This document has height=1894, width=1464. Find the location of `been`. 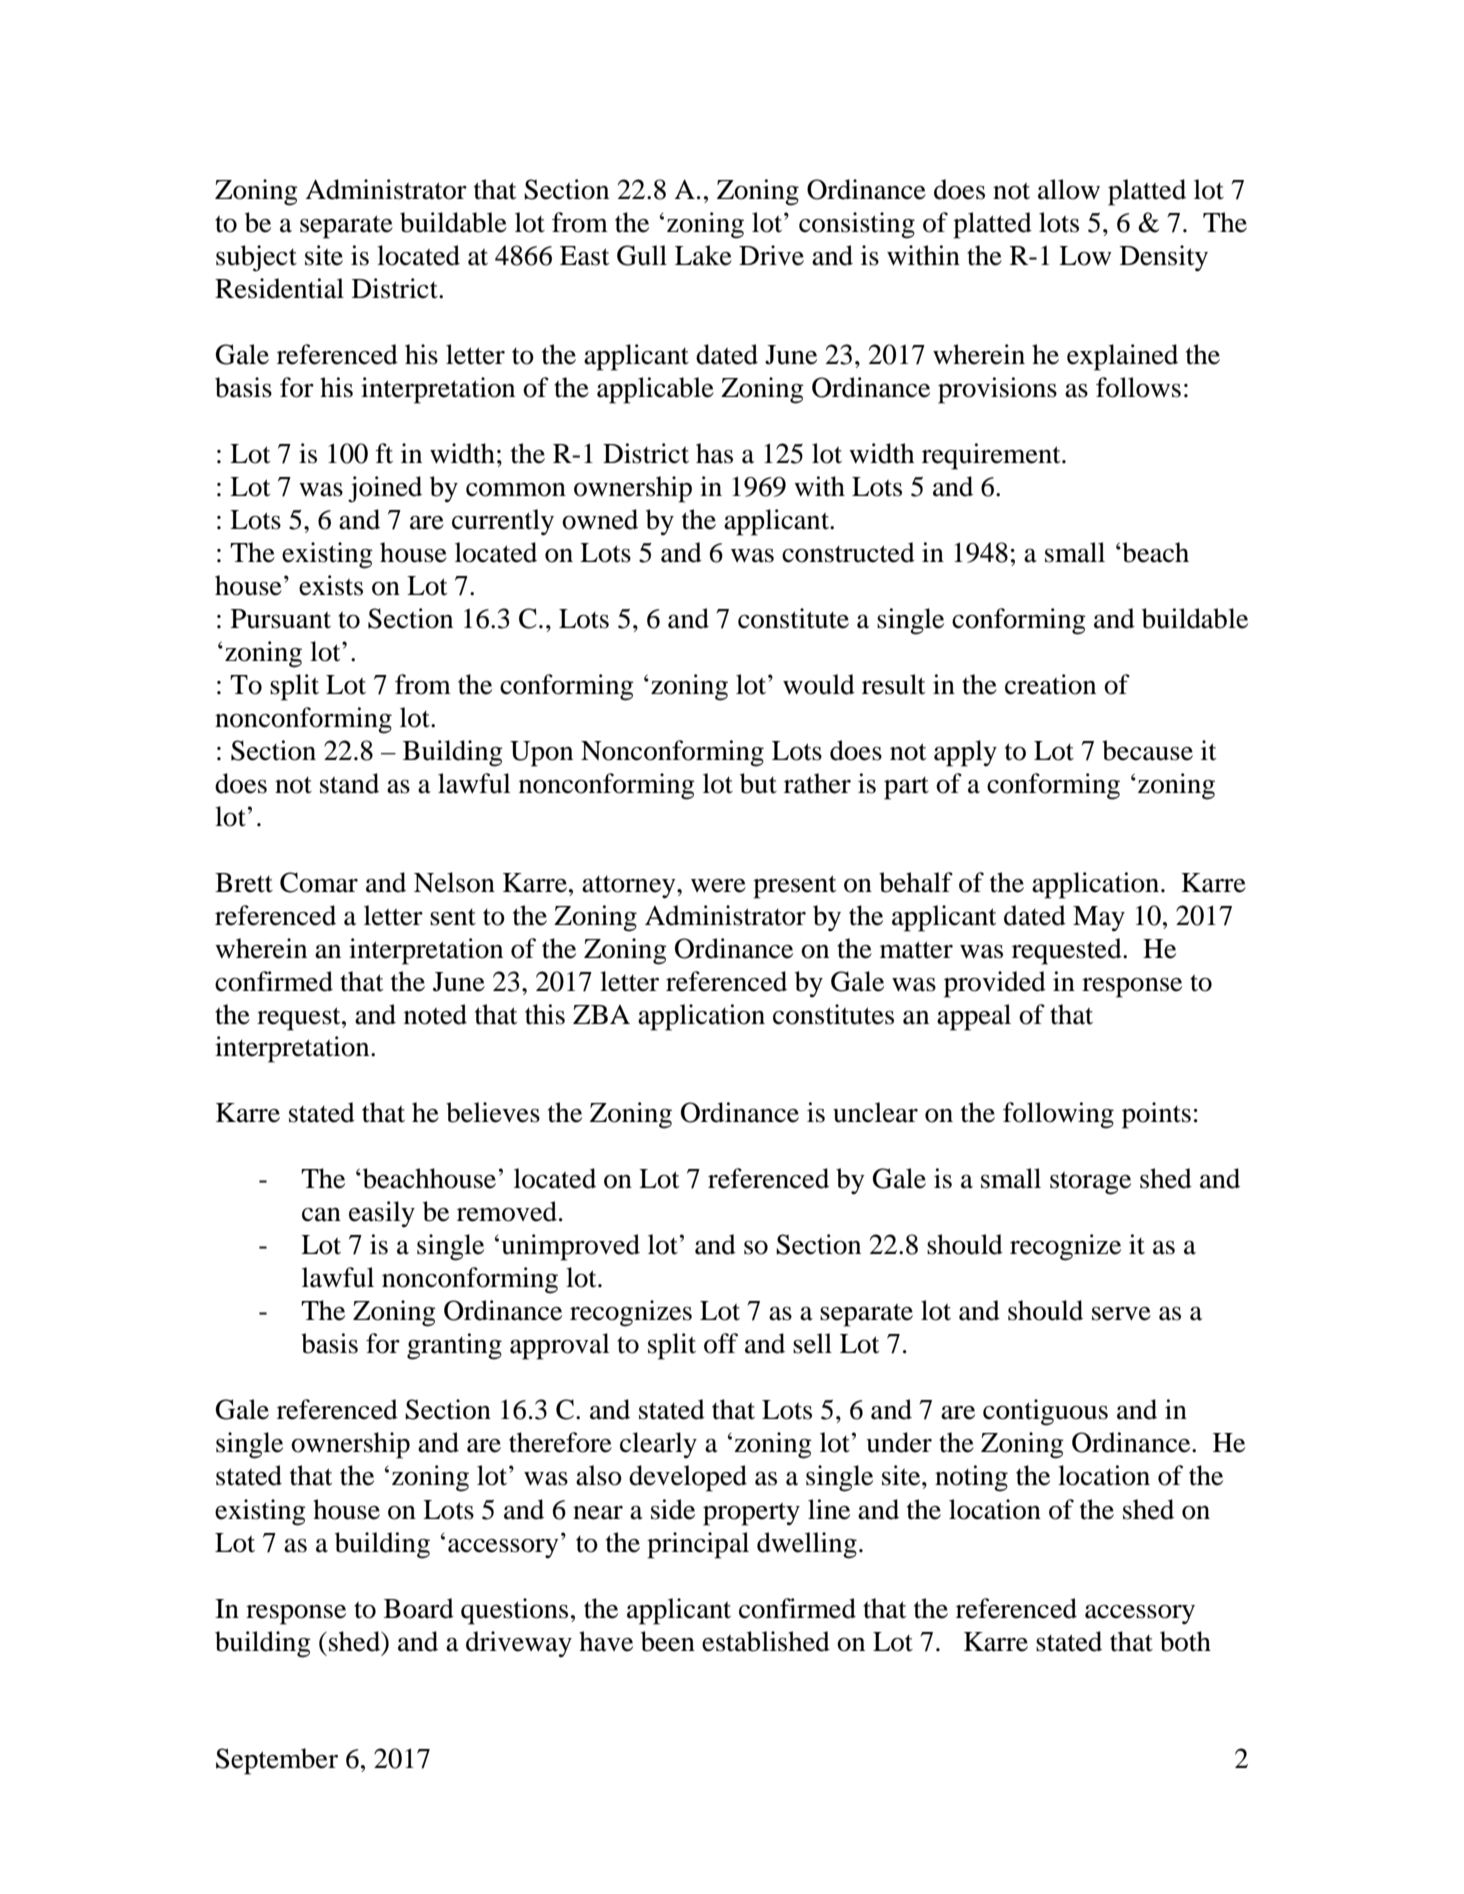

been is located at coordinates (668, 1641).
